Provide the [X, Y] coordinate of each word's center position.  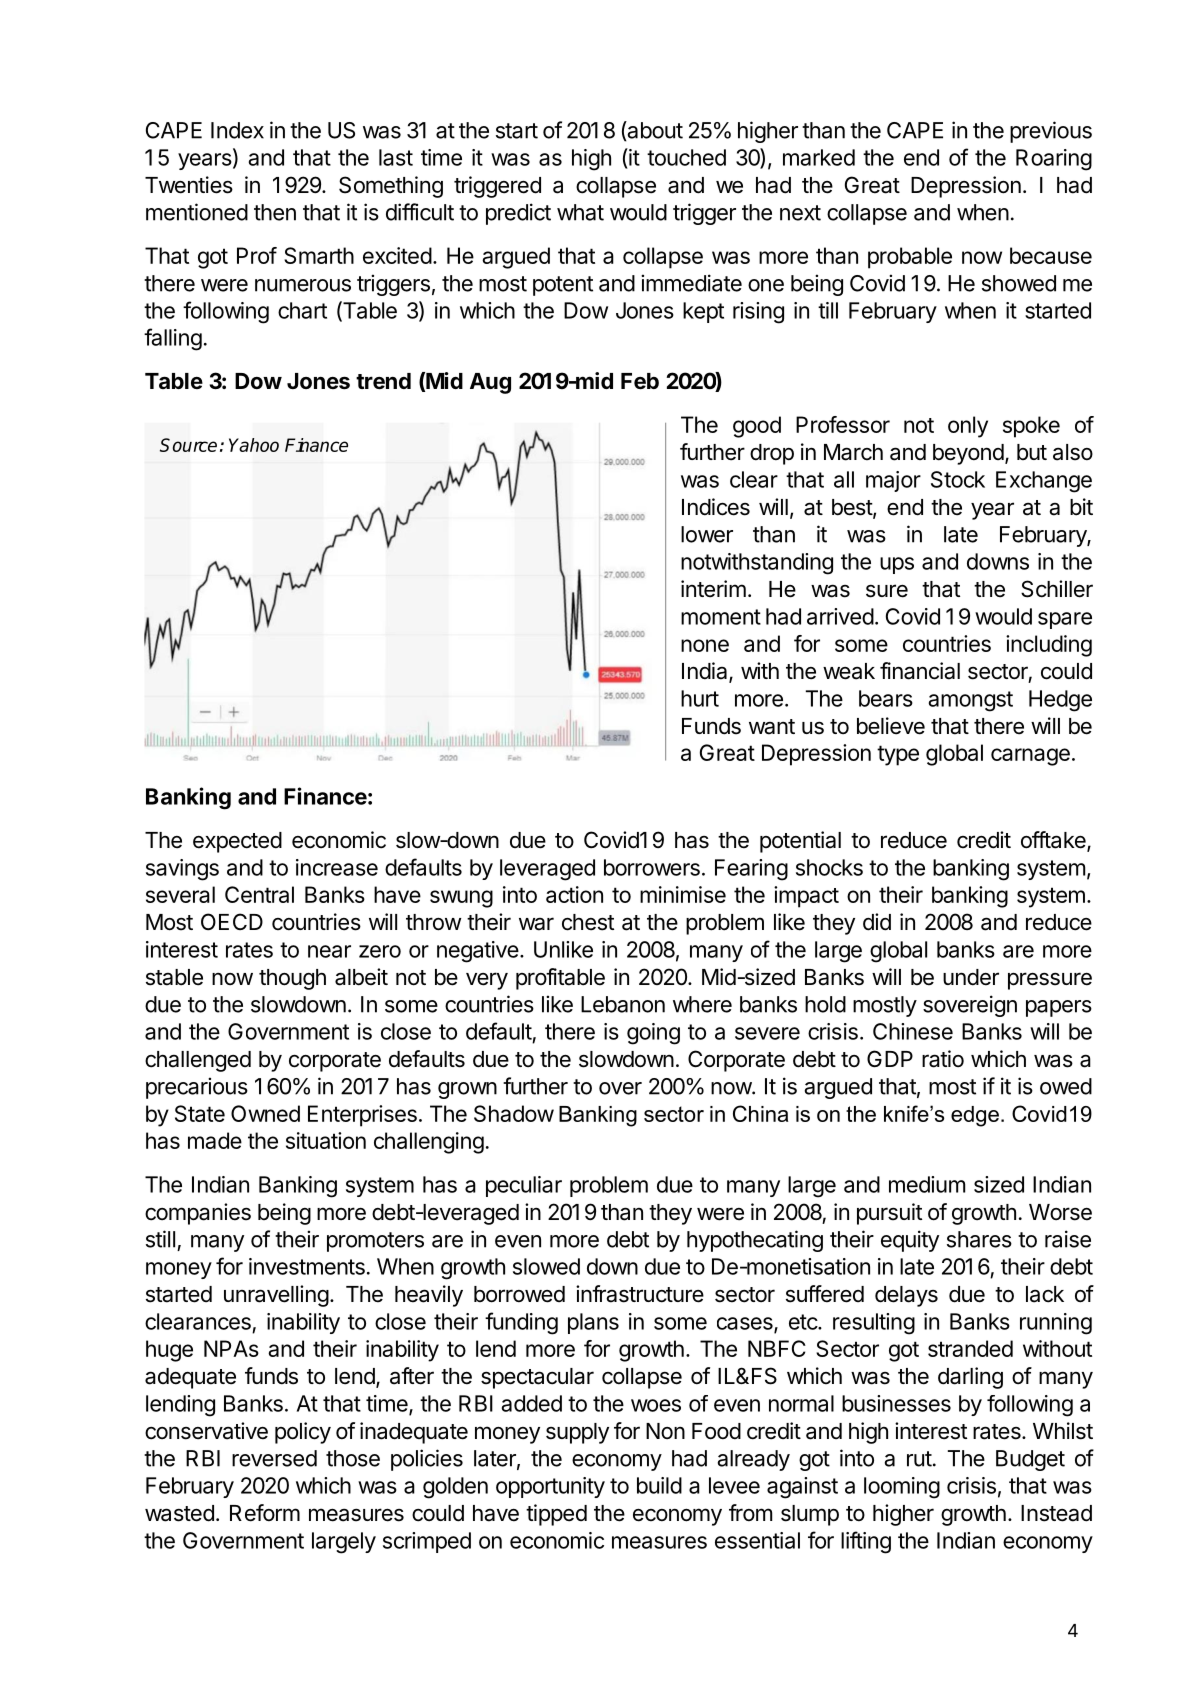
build [659, 1485]
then [275, 212]
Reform [265, 1513]
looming [902, 1488]
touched [686, 157]
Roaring [1054, 160]
